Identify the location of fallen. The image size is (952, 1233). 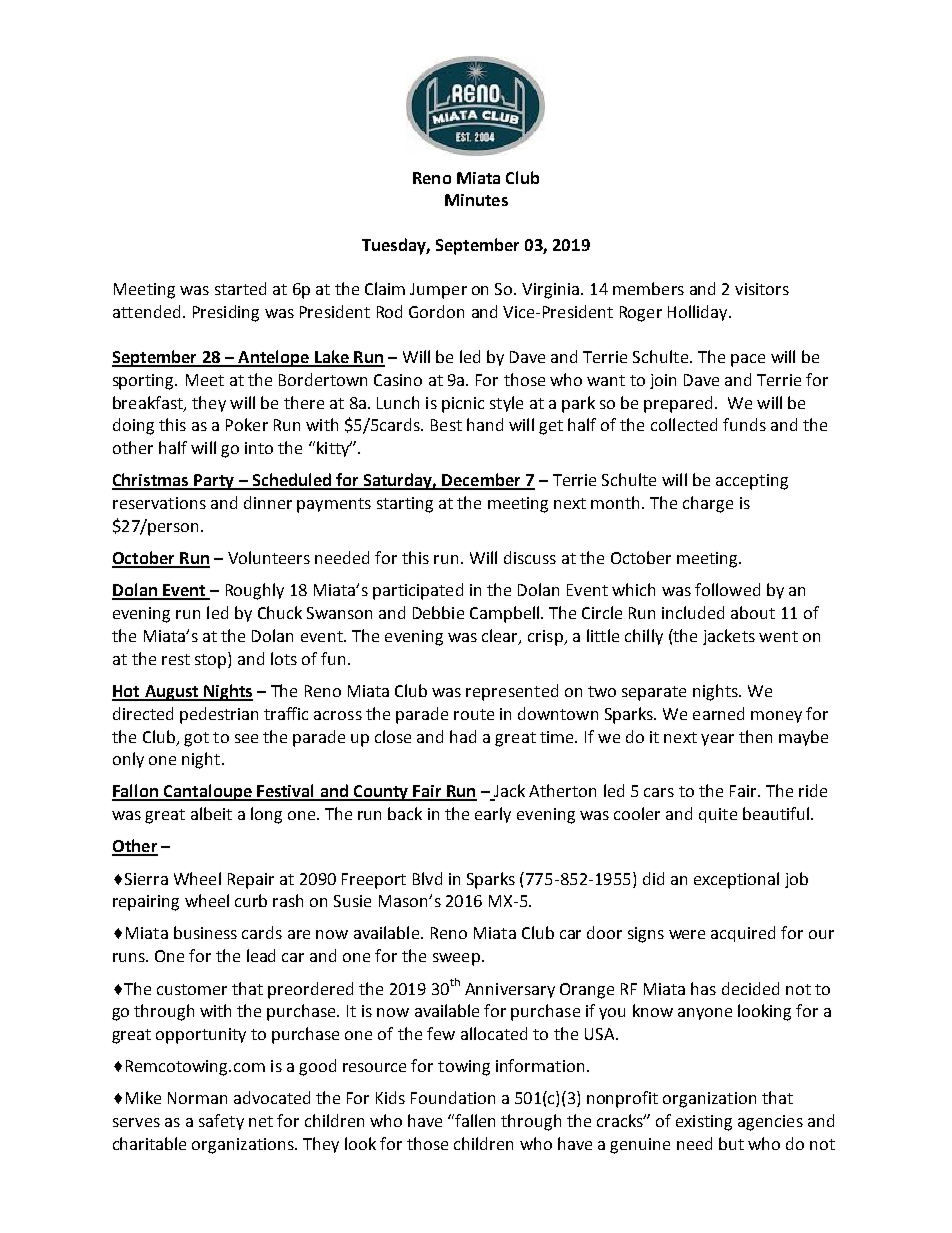
(474, 1120).
